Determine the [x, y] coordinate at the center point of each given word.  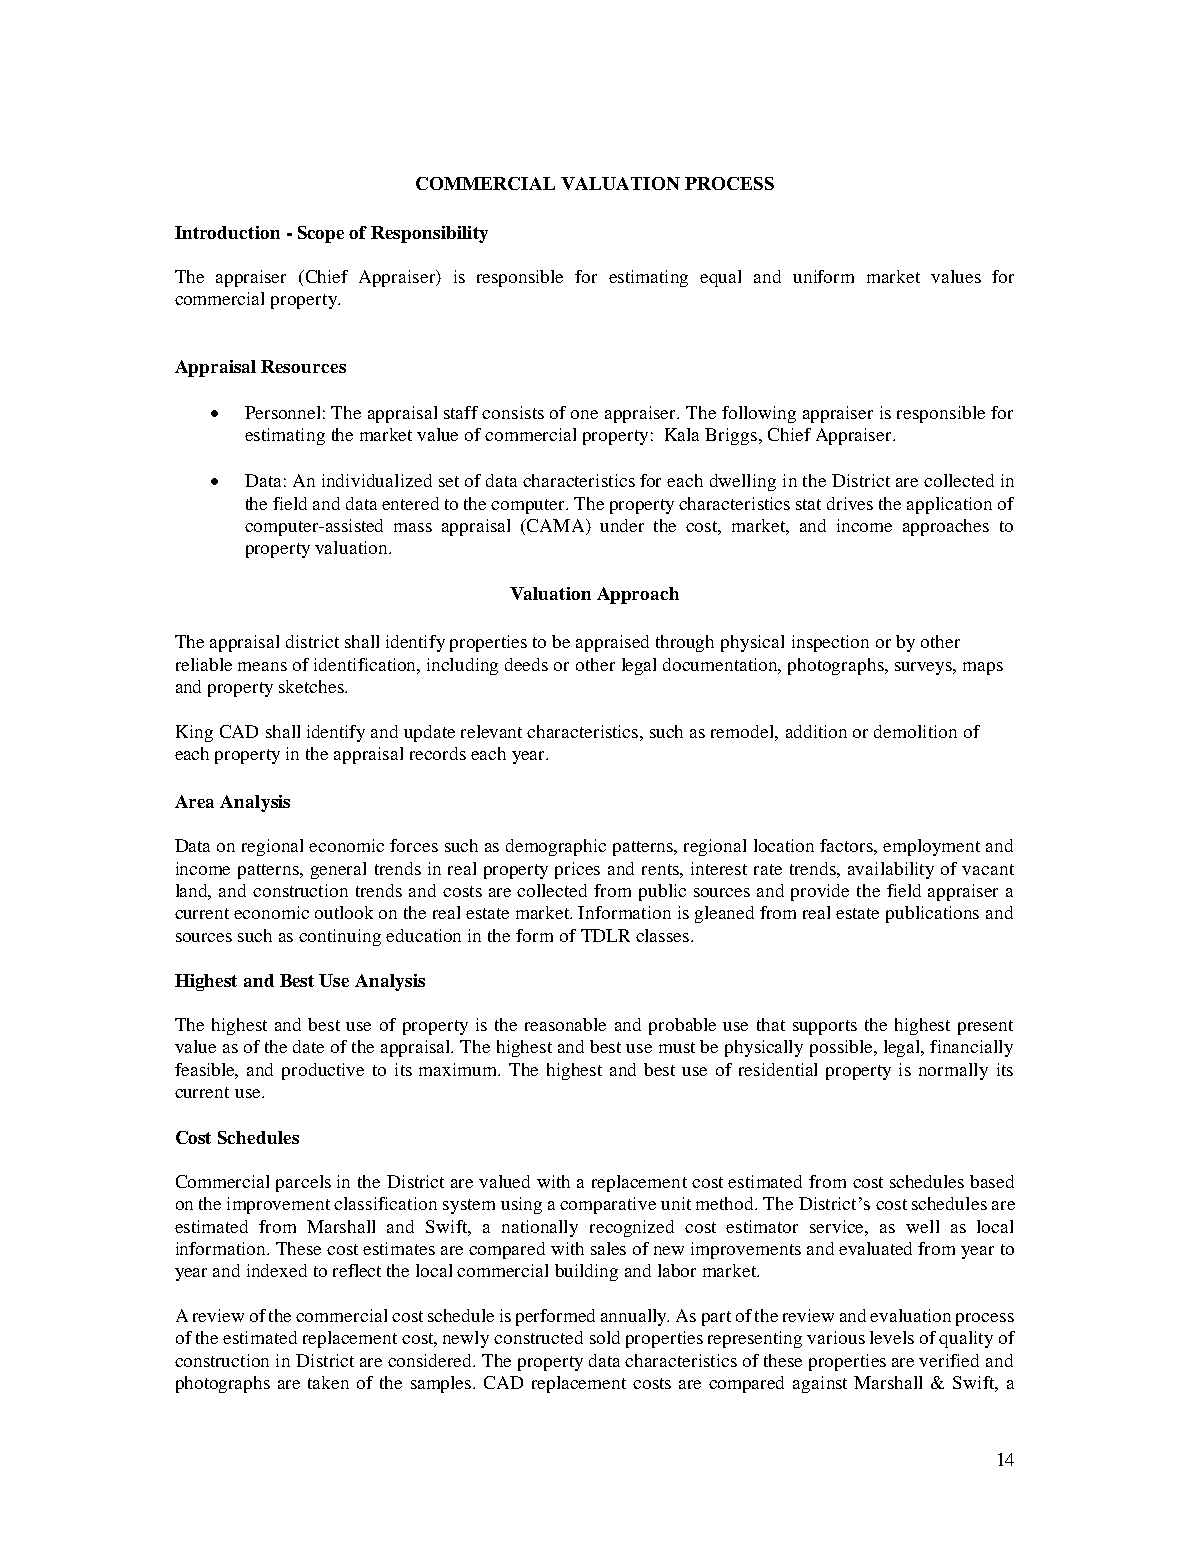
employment [931, 847]
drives [850, 503]
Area [194, 801]
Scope [321, 234]
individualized [377, 480]
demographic [556, 847]
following [759, 414]
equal [720, 278]
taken [328, 1382]
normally [953, 1071]
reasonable [565, 1024]
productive [323, 1071]
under [622, 525]
